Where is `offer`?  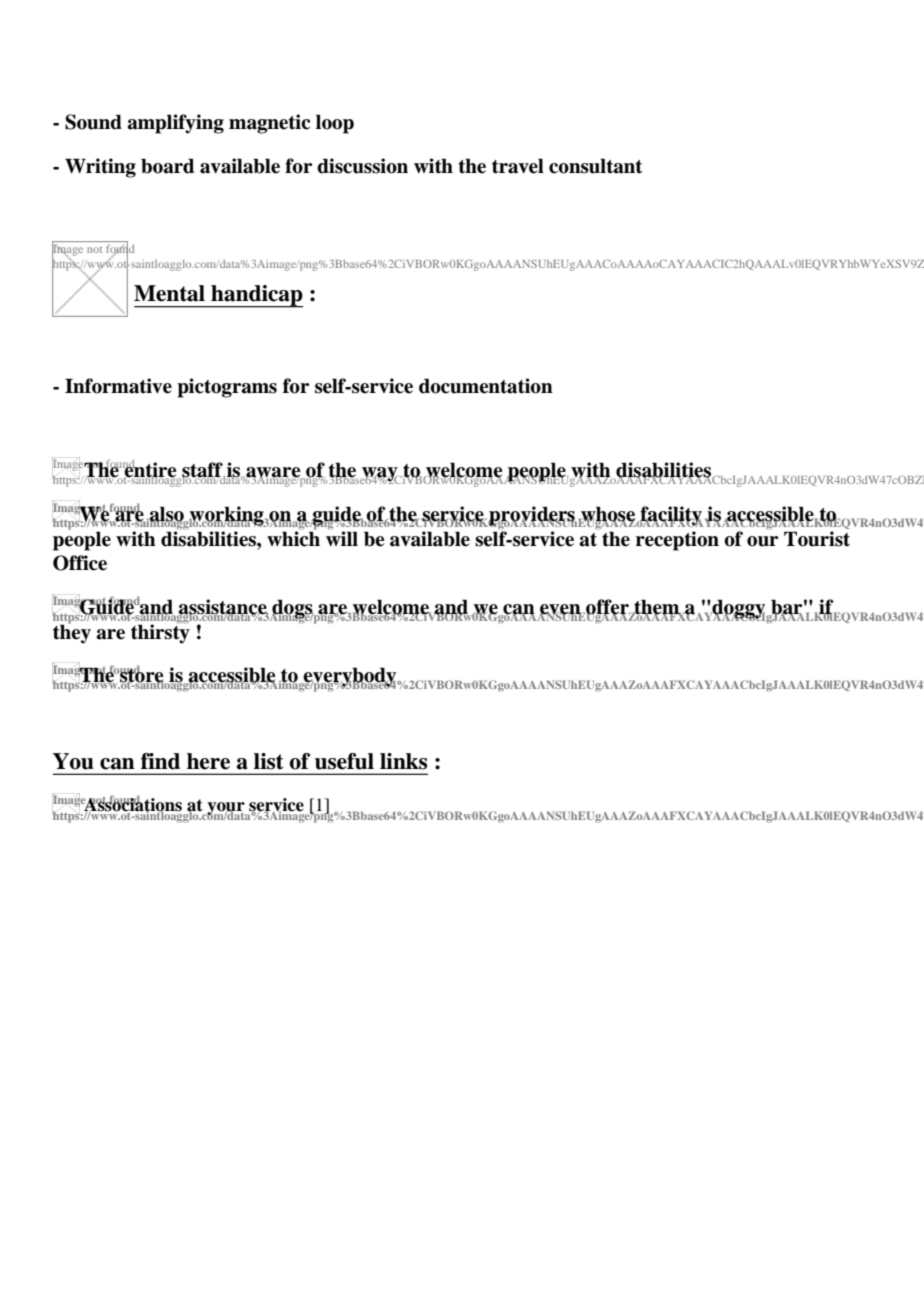 offer is located at coordinates (607, 608).
